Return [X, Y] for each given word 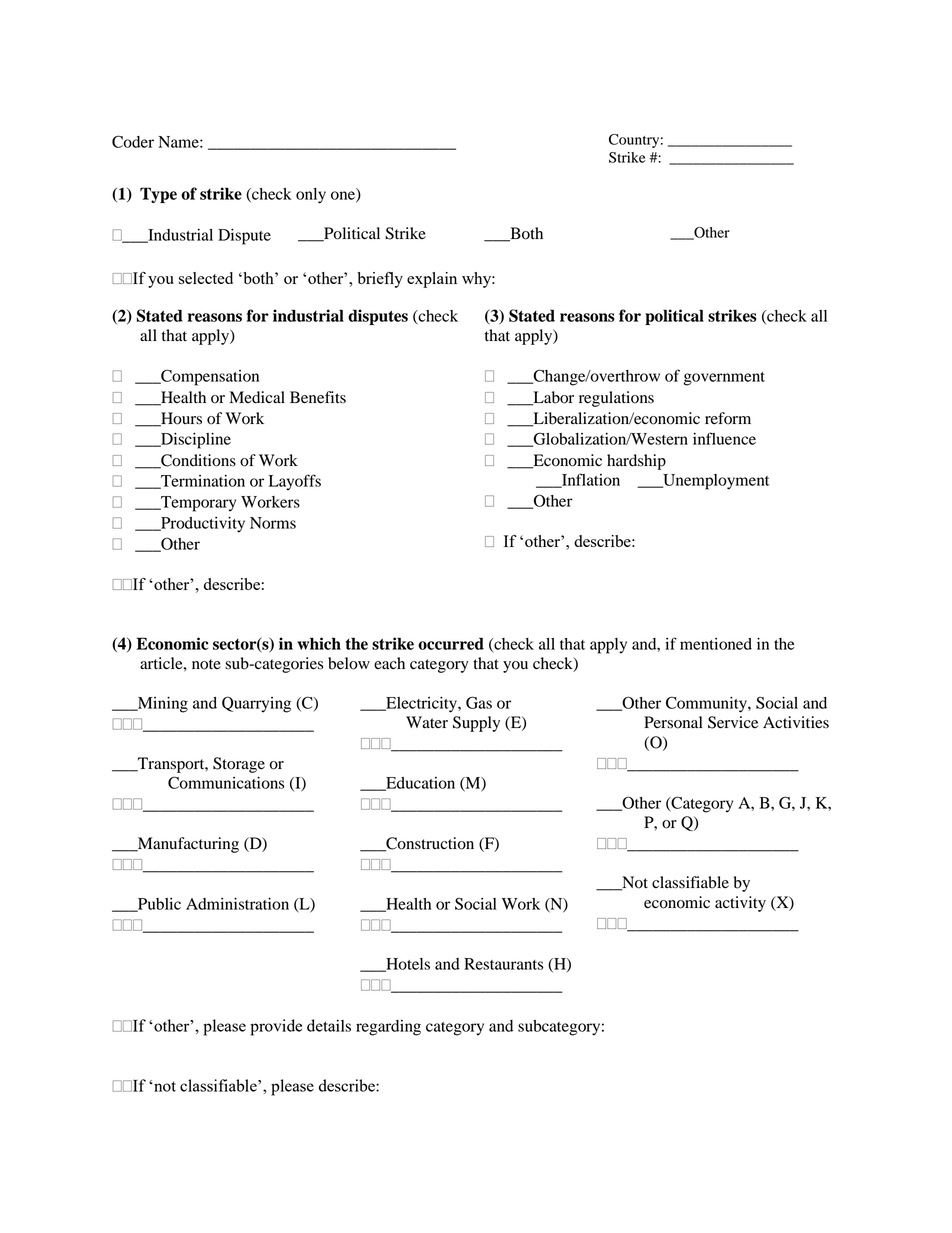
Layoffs [295, 482]
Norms [273, 523]
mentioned [716, 644]
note [206, 664]
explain [432, 280]
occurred [451, 643]
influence [724, 438]
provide [276, 1027]
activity [740, 904]
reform [728, 418]
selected [206, 278]
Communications [226, 782]
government [724, 379]
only [311, 196]
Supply [476, 724]
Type [158, 195]
